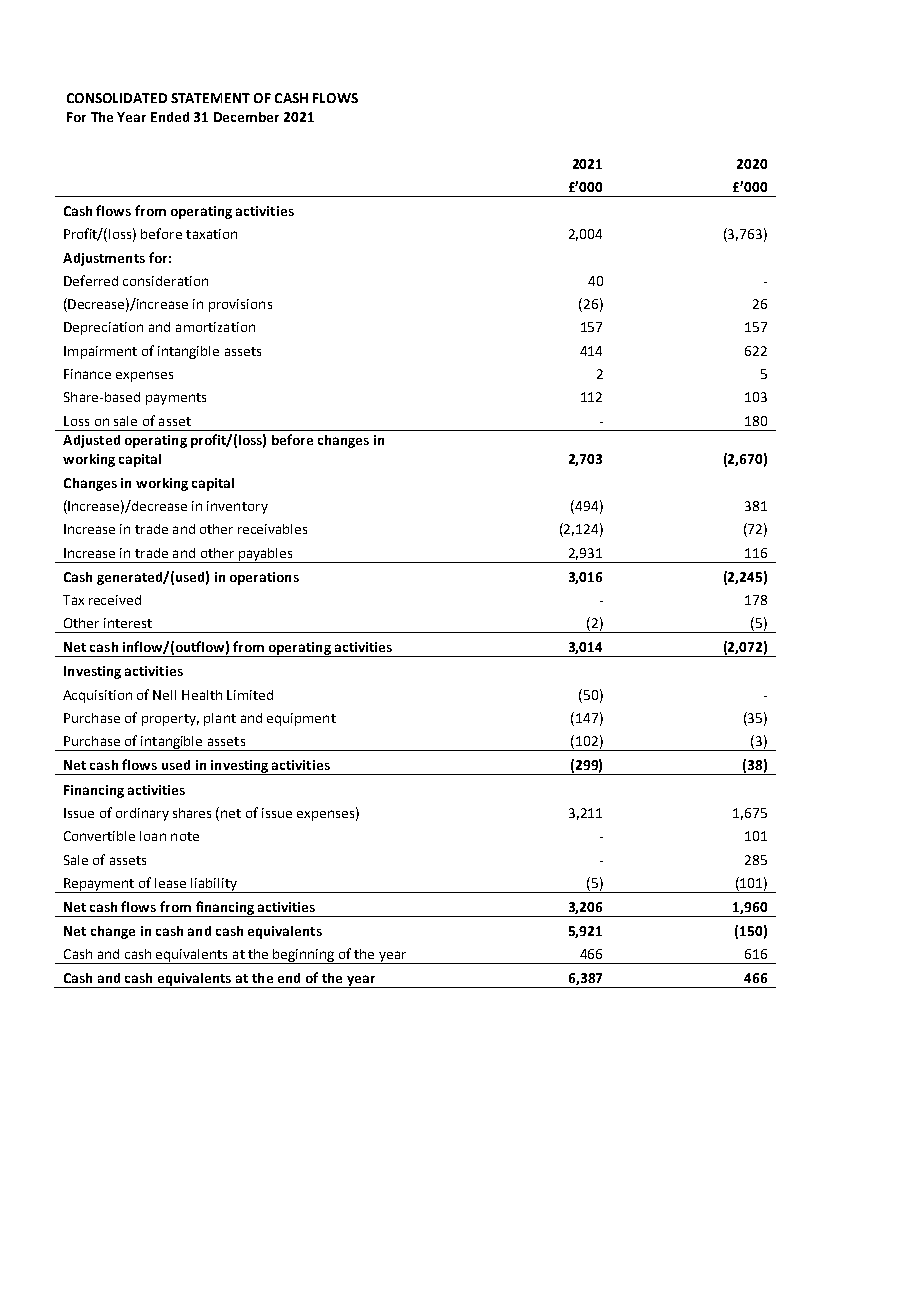 The image size is (924, 1308). What do you see at coordinates (117, 98) in the screenshot?
I see `CONSOLIDATED` at bounding box center [117, 98].
